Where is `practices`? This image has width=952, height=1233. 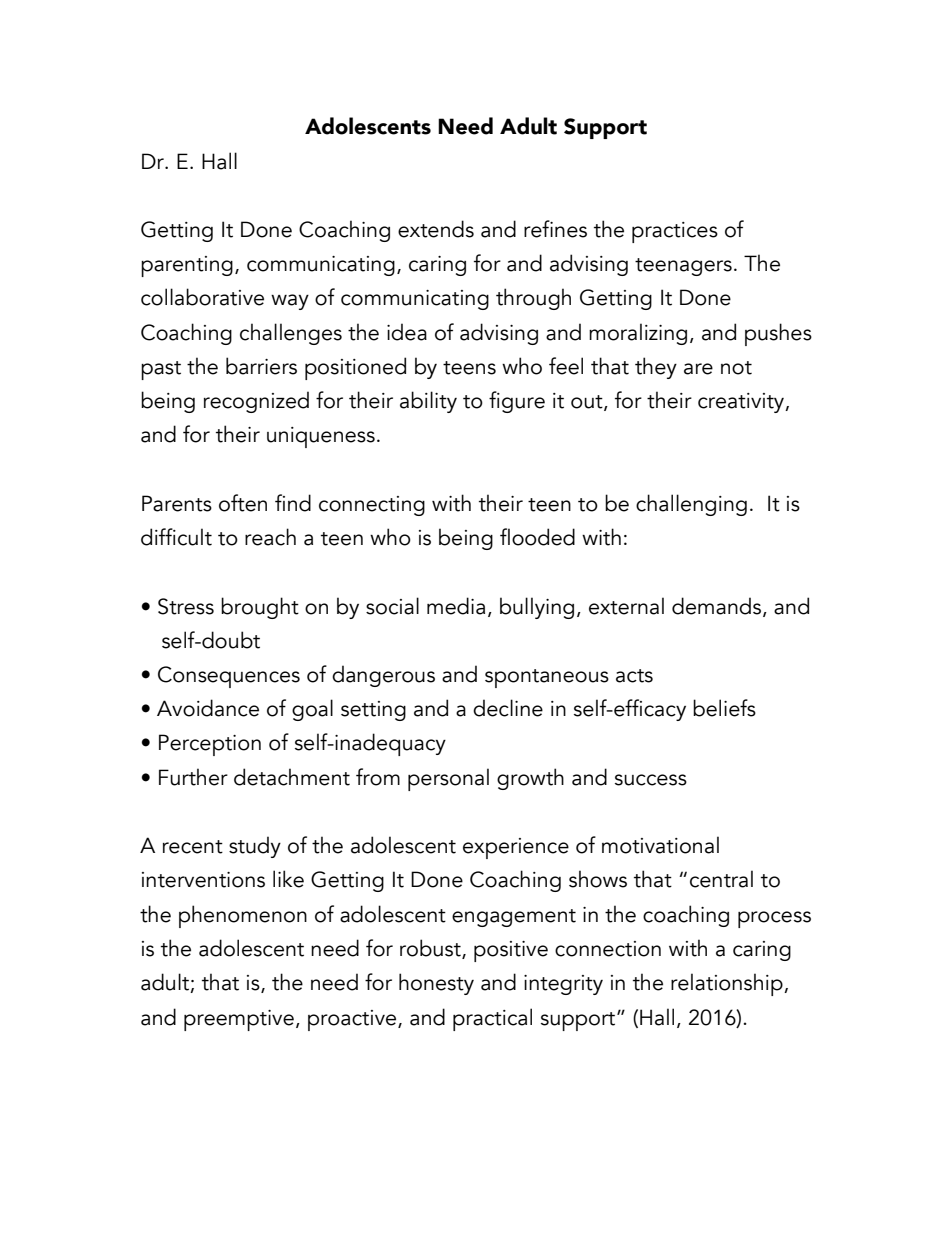 practices is located at coordinates (675, 232).
